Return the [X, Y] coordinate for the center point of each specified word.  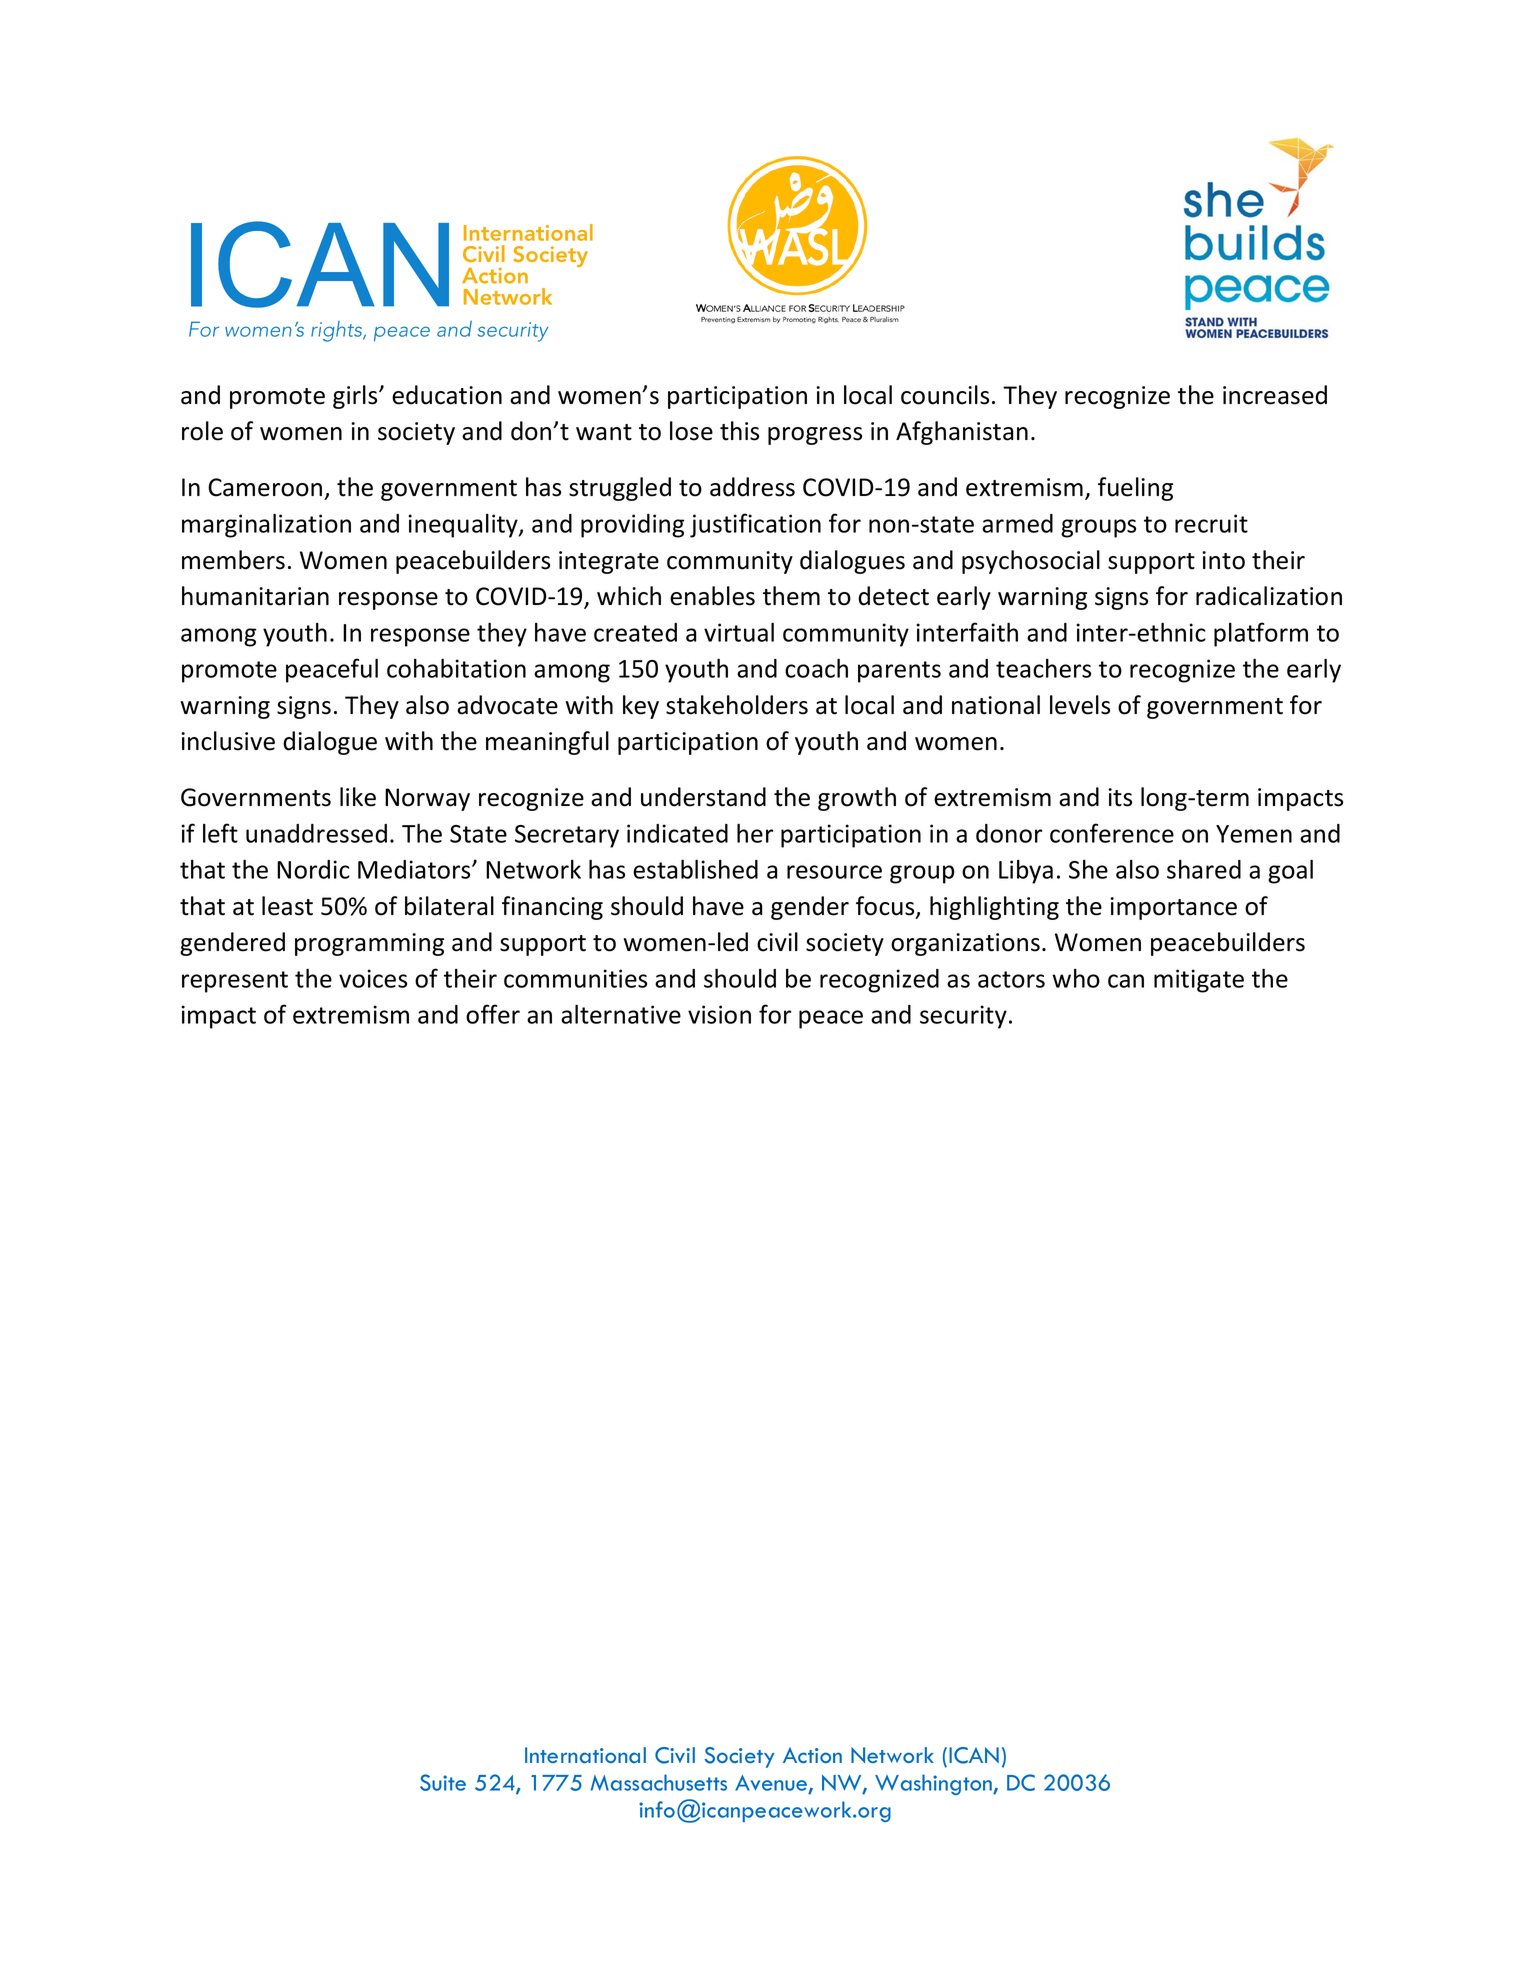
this [739, 431]
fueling [1135, 489]
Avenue [772, 1784]
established [695, 869]
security [963, 1017]
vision [719, 1014]
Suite [443, 1782]
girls [356, 397]
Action [812, 1755]
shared [1204, 869]
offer [493, 1014]
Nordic [313, 869]
